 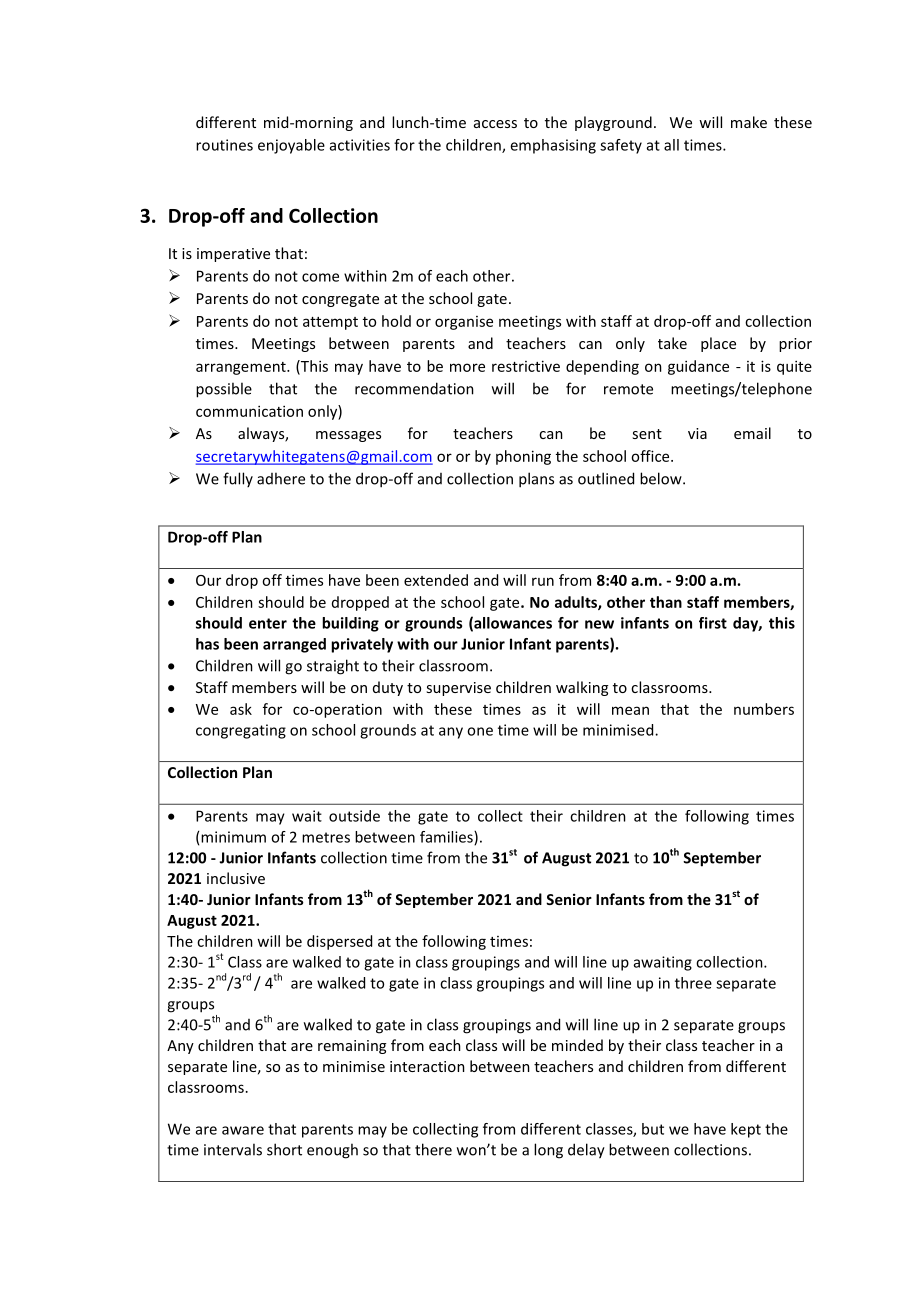 What do you see at coordinates (291, 146) in the page?
I see `enjoyable` at bounding box center [291, 146].
